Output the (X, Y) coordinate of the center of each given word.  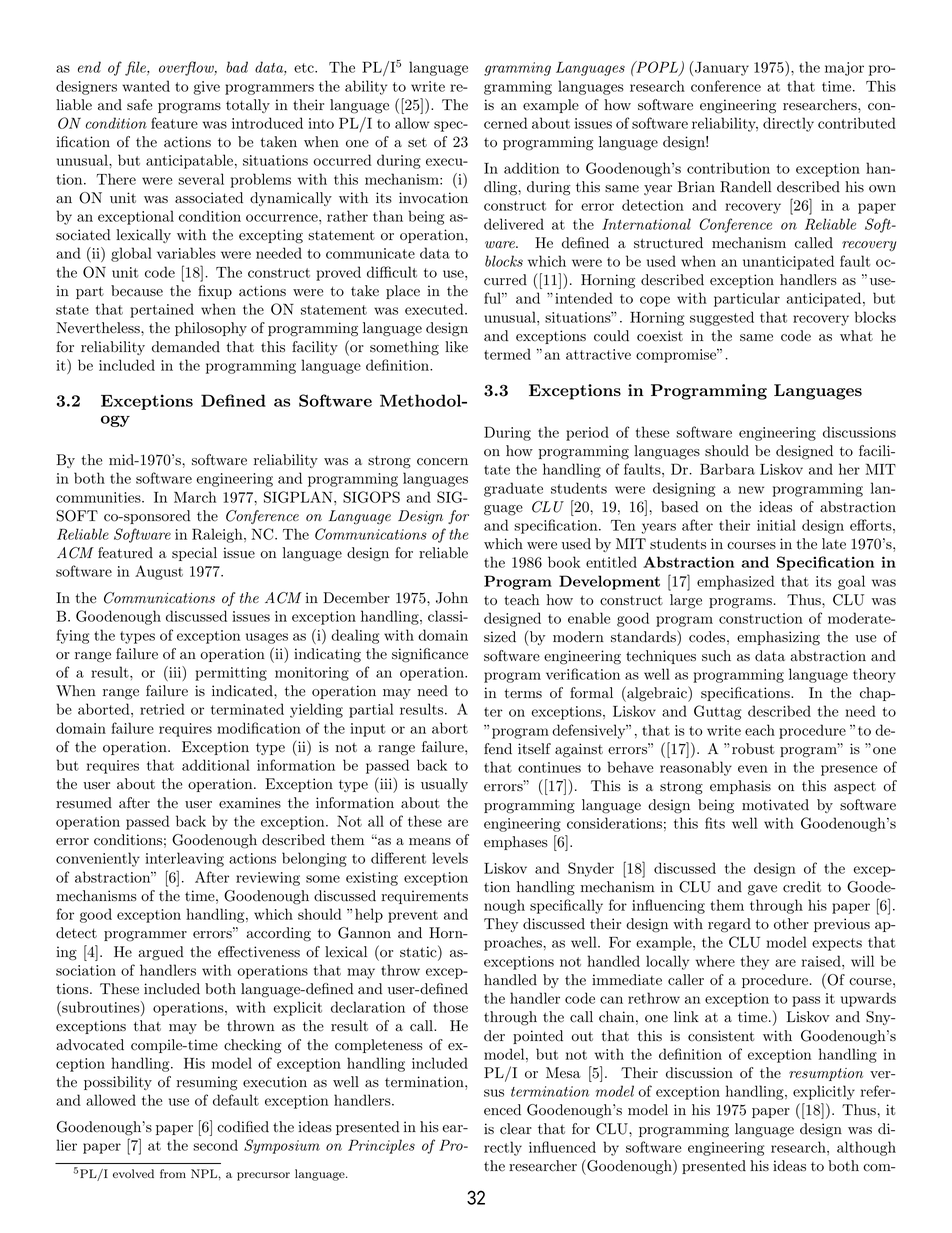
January (721, 68)
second (215, 1145)
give (206, 88)
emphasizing (778, 638)
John (452, 598)
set (417, 142)
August (159, 572)
